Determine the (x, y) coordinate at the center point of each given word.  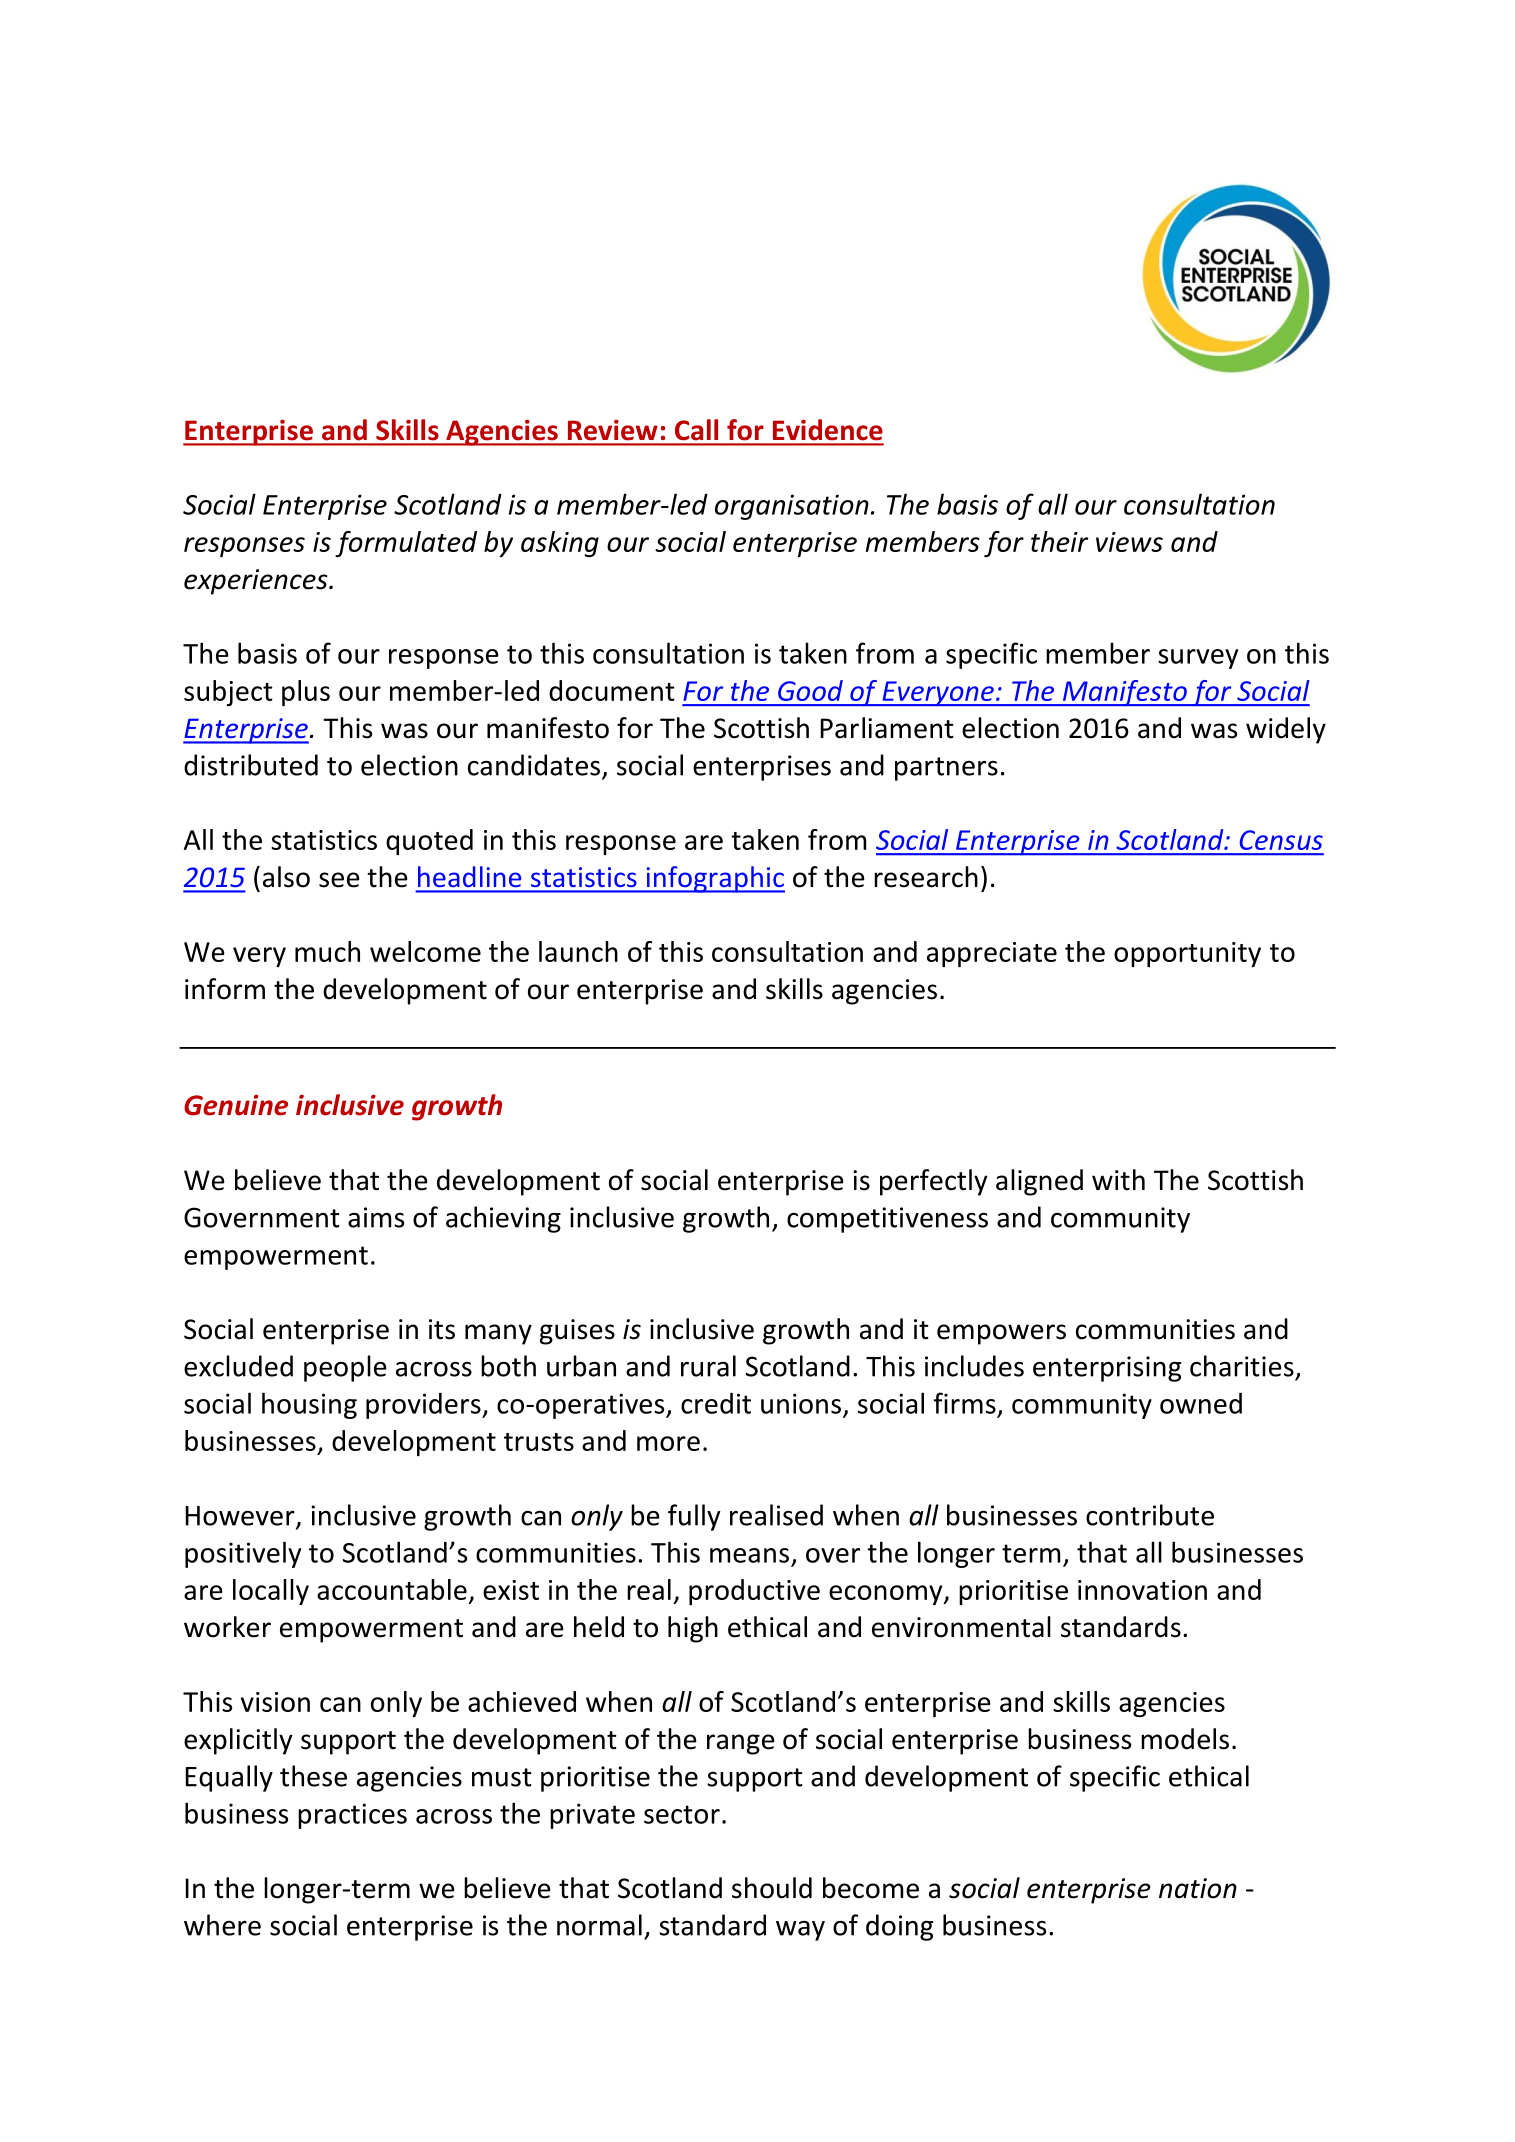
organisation (792, 507)
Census (1281, 840)
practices (352, 1816)
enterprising (1107, 1369)
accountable (392, 1589)
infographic (714, 879)
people (345, 1368)
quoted (429, 842)
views (1129, 542)
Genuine (236, 1105)
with (1118, 1180)
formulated (406, 544)
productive (754, 1592)
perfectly (934, 1182)
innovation (1142, 1590)
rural (708, 1366)
